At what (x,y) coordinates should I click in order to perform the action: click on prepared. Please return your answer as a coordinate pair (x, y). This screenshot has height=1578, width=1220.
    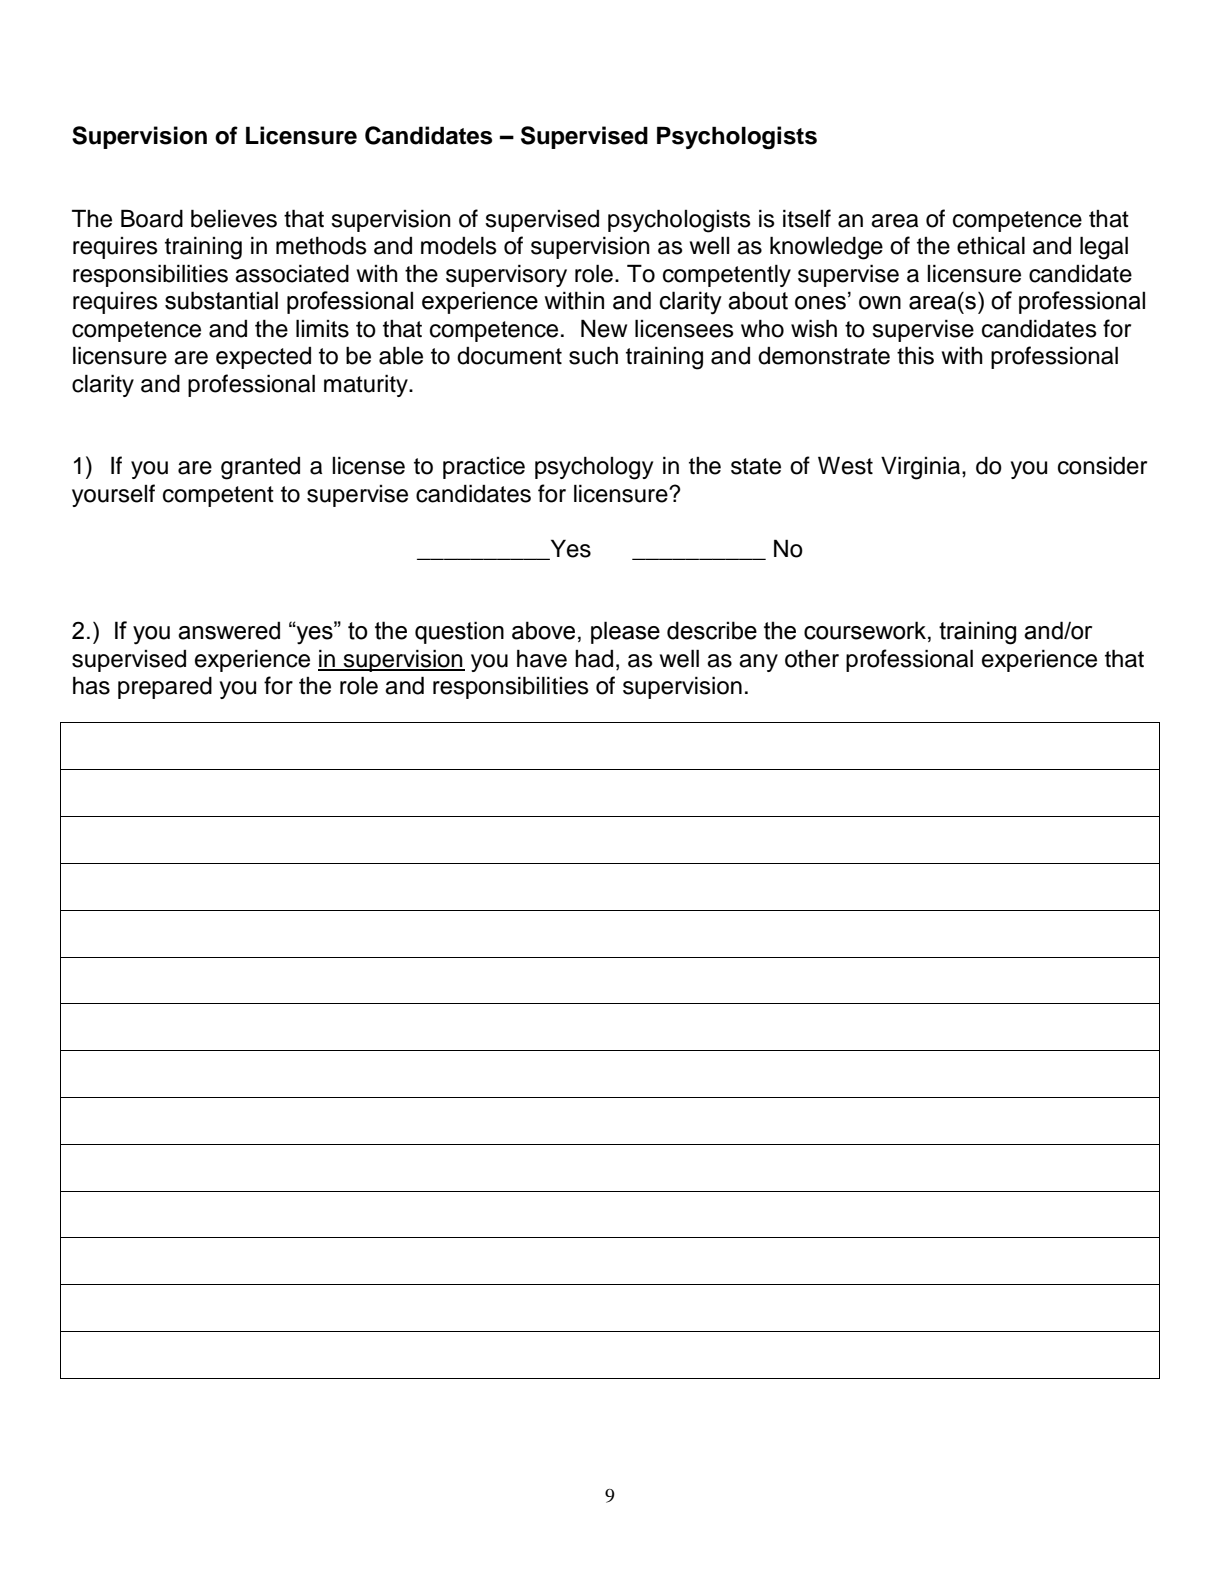
    Looking at the image, I should click on (165, 688).
